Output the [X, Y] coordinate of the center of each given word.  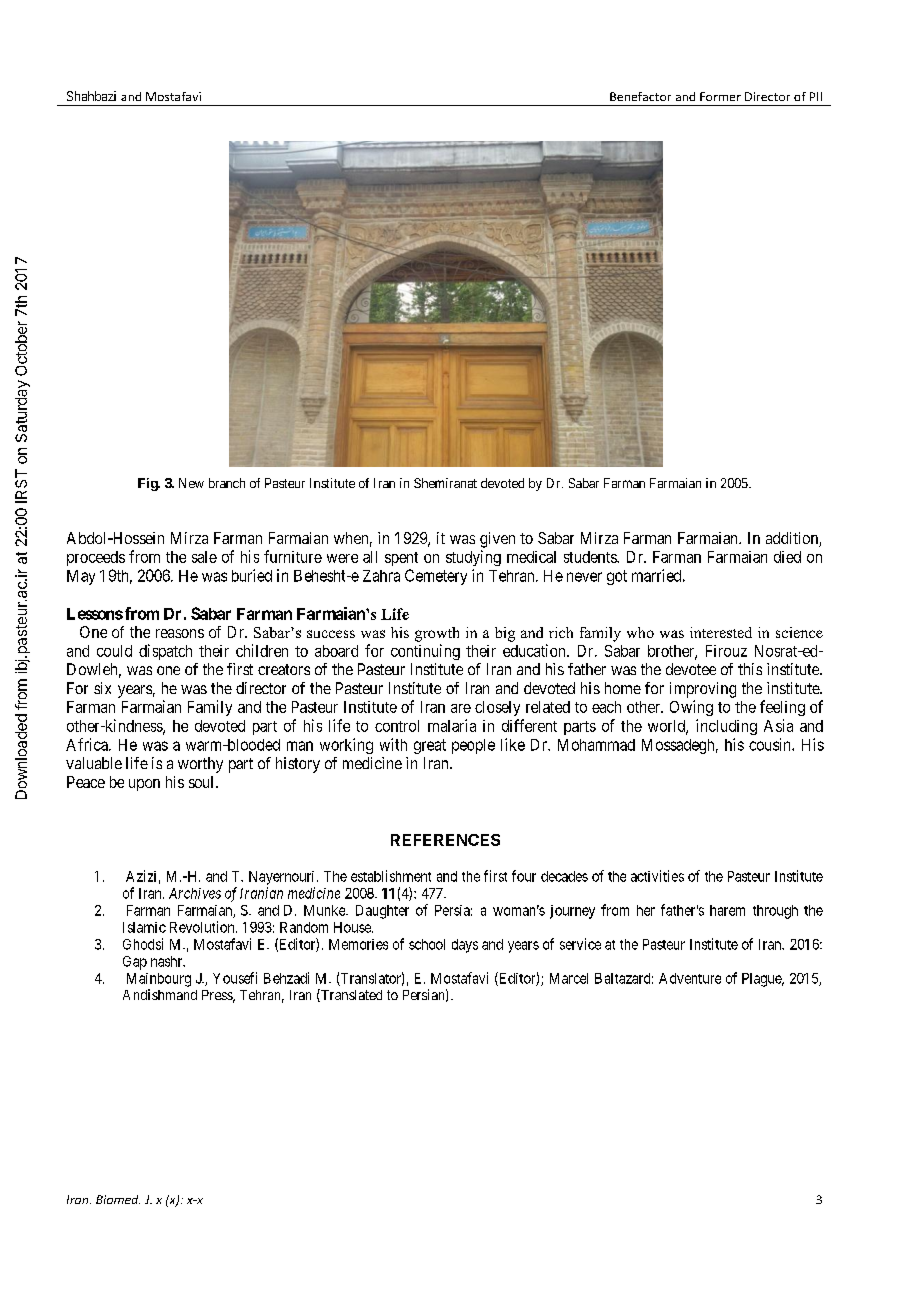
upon [144, 785]
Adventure [690, 978]
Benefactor [640, 96]
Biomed [118, 1199]
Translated [350, 995]
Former [720, 96]
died [787, 557]
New [191, 483]
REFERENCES [445, 840]
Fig [148, 484]
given [497, 540]
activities [657, 876]
